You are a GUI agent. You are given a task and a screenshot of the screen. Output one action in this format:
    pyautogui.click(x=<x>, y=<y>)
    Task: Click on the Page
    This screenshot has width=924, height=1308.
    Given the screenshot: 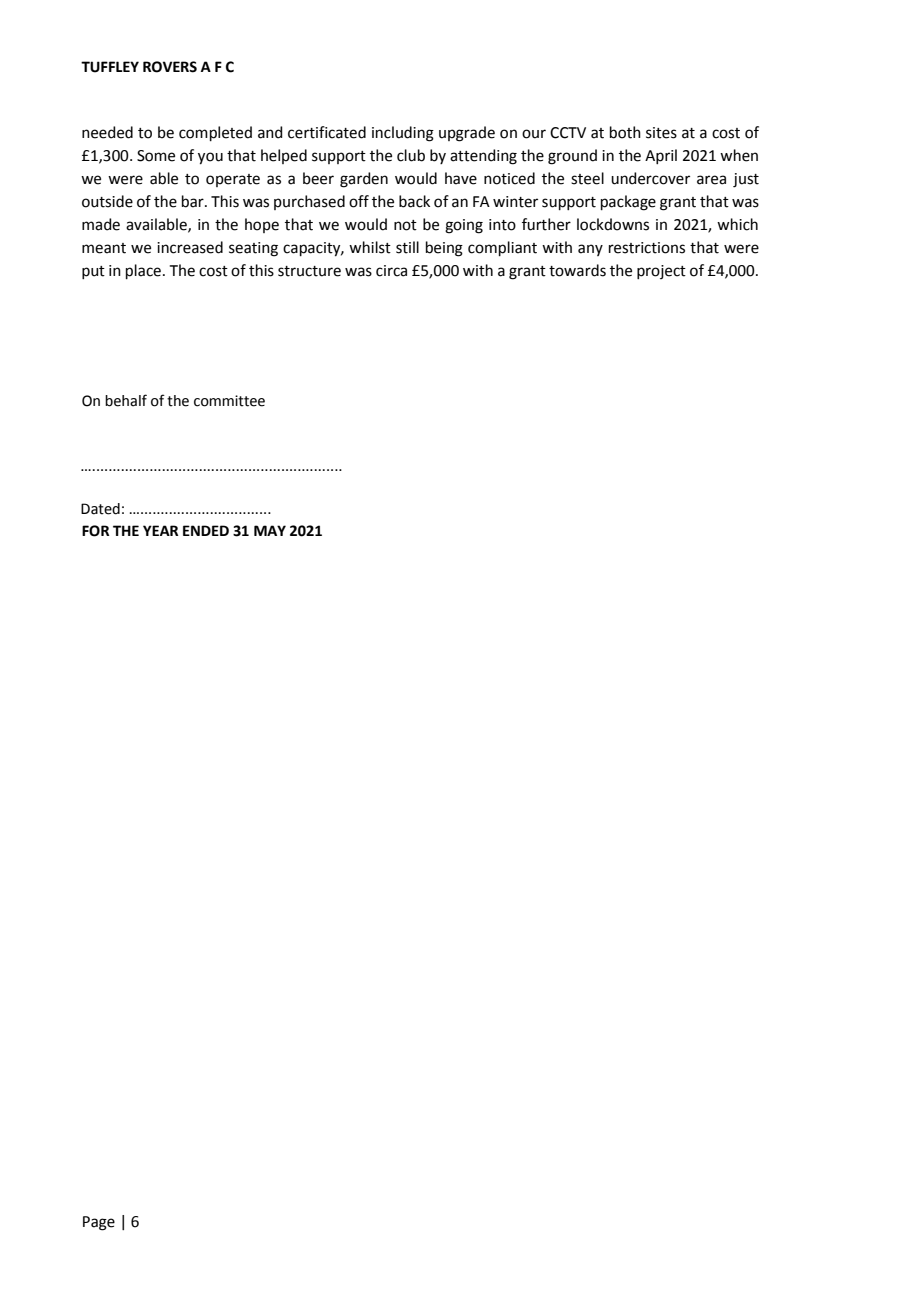 What is the action you would take?
    pyautogui.click(x=99, y=1223)
